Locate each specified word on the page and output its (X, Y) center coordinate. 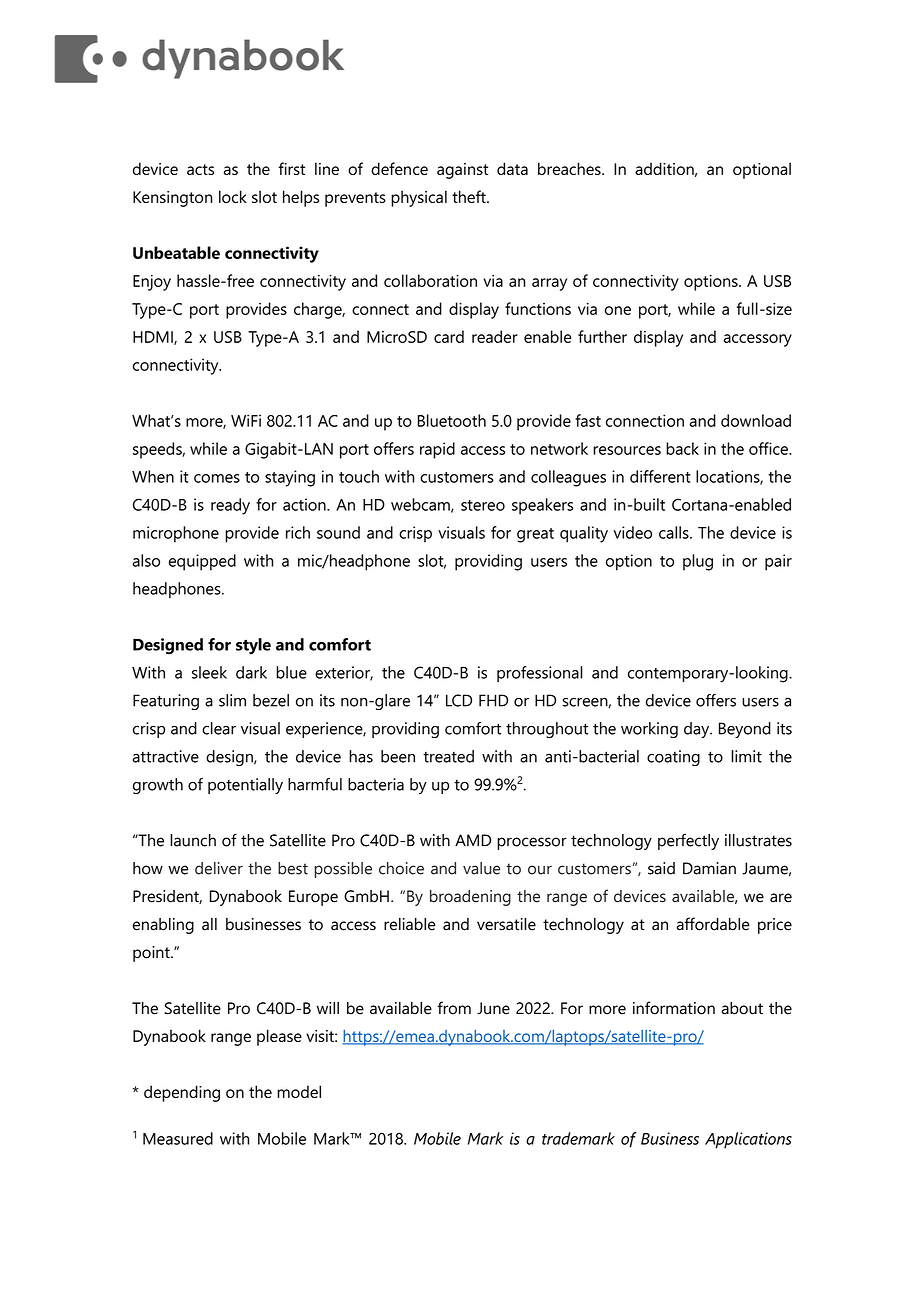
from (454, 1008)
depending (182, 1093)
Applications (748, 1140)
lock (233, 196)
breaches (570, 168)
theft (470, 196)
